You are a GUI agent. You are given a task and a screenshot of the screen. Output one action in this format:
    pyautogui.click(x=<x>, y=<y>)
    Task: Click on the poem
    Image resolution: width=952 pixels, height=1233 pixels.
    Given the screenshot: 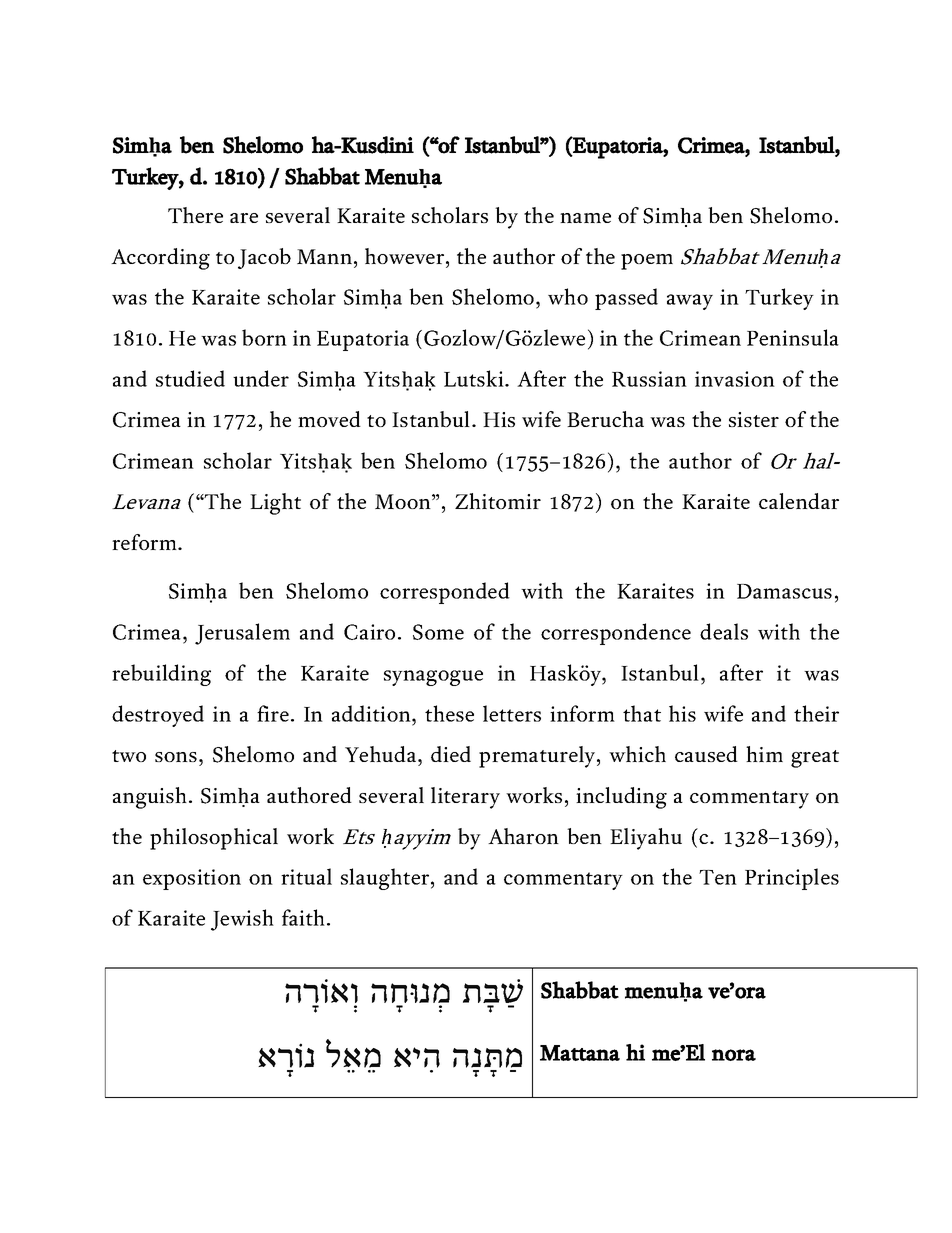 What is the action you would take?
    pyautogui.click(x=647, y=262)
